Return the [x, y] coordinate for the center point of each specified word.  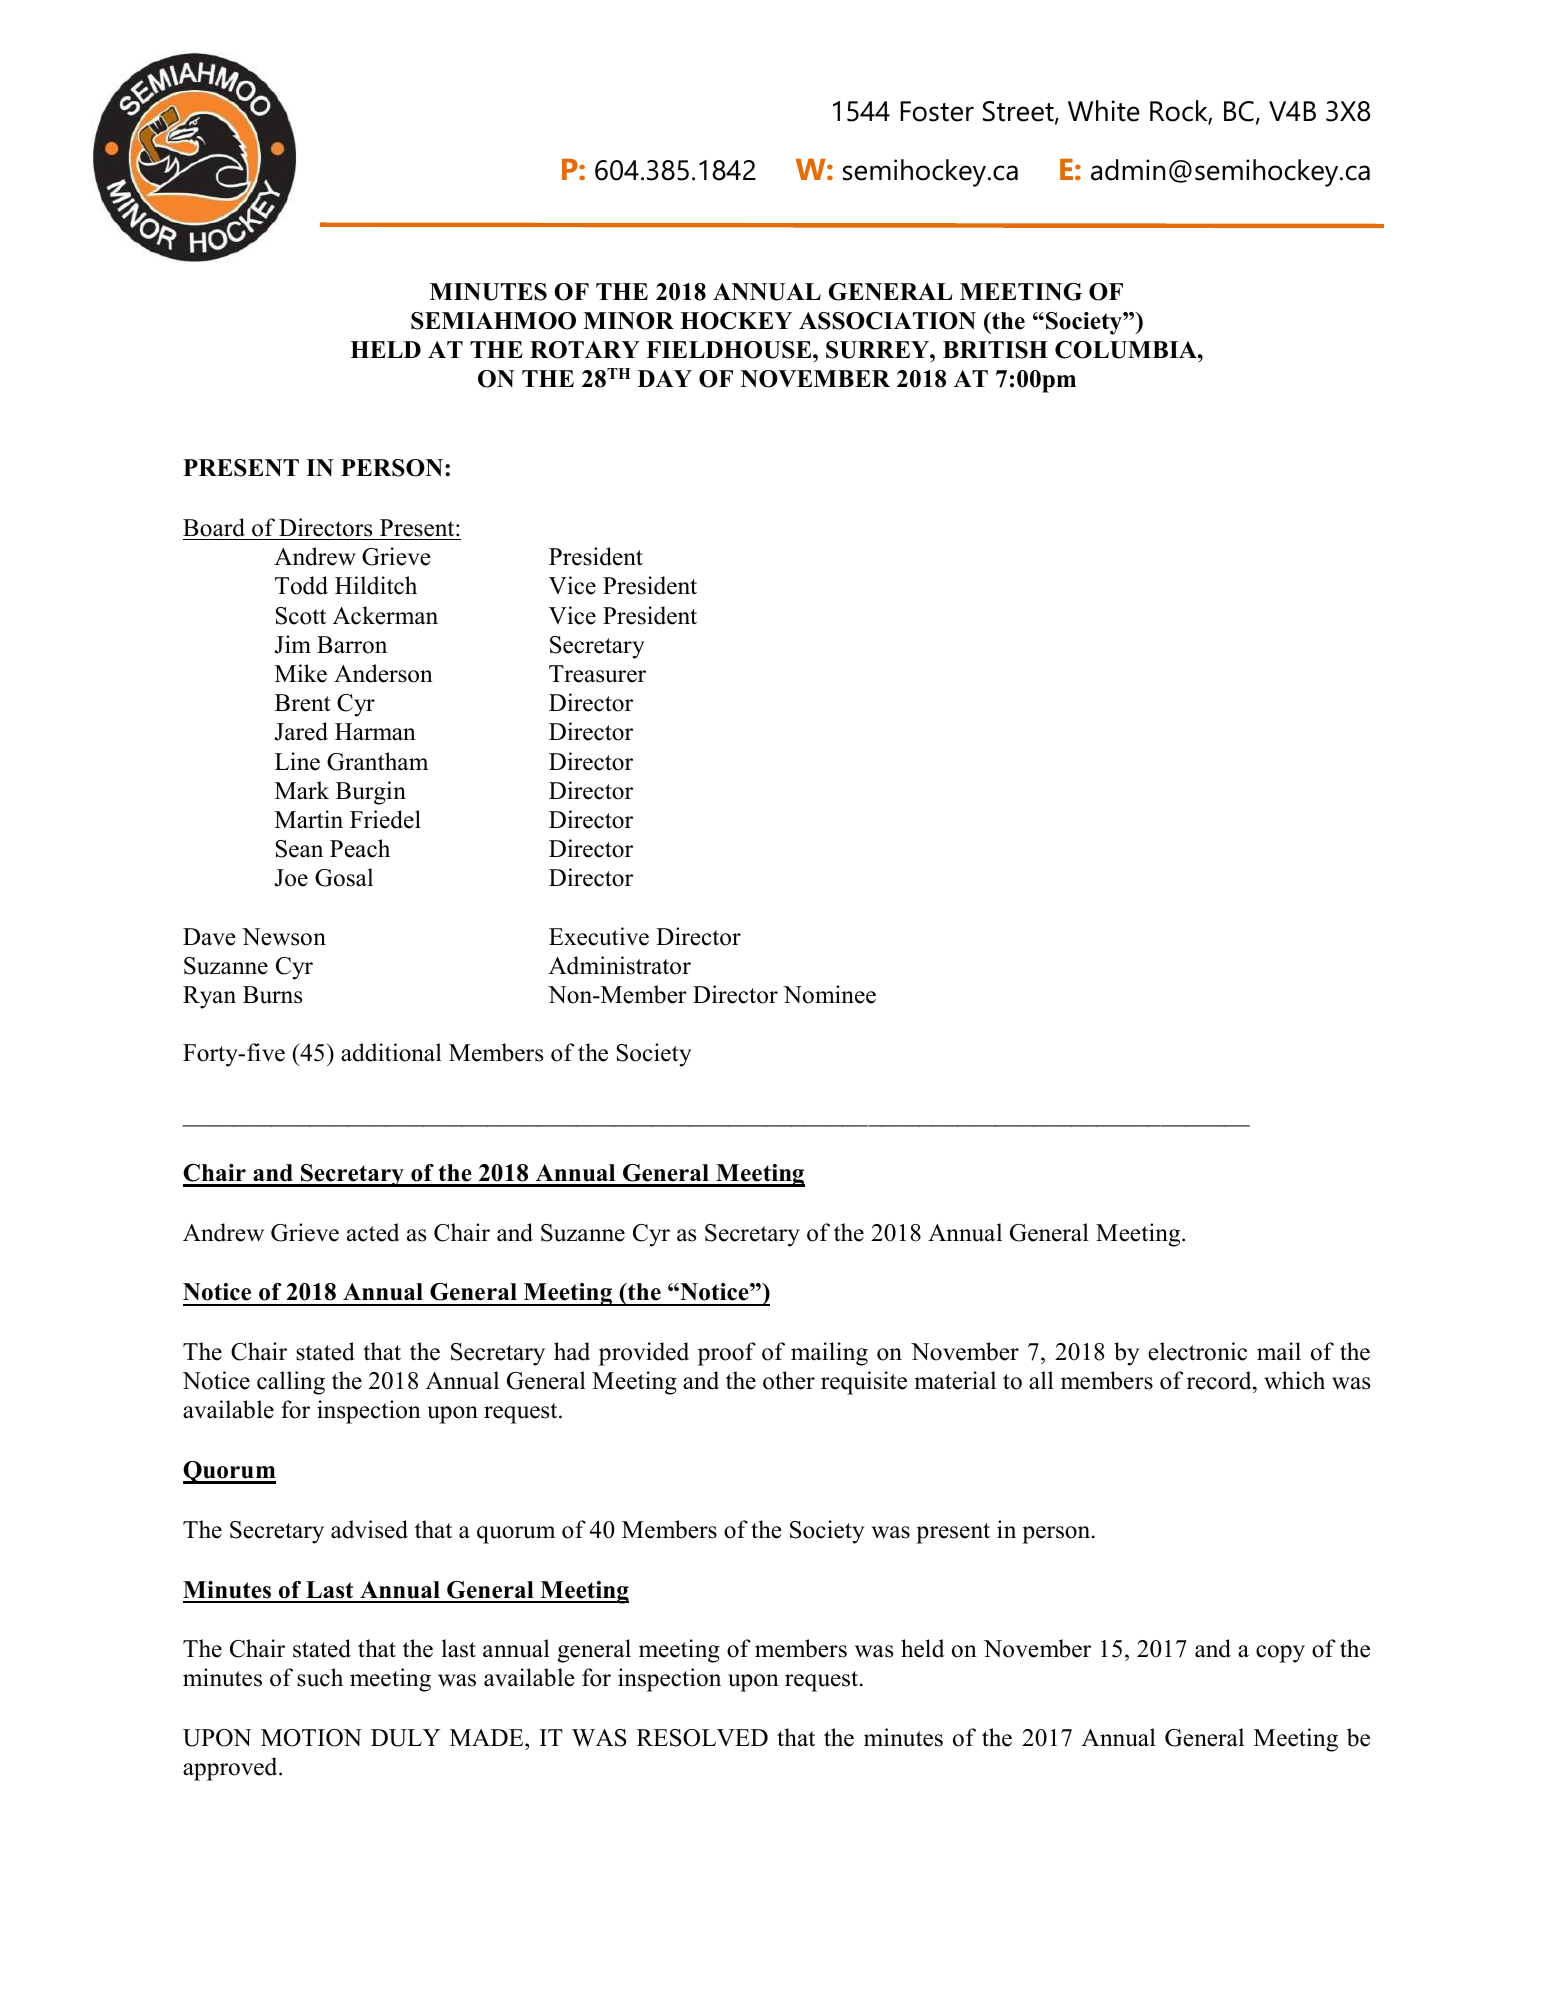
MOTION [311, 1738]
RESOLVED [702, 1738]
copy [1280, 1654]
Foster [937, 111]
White [1104, 111]
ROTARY [585, 350]
